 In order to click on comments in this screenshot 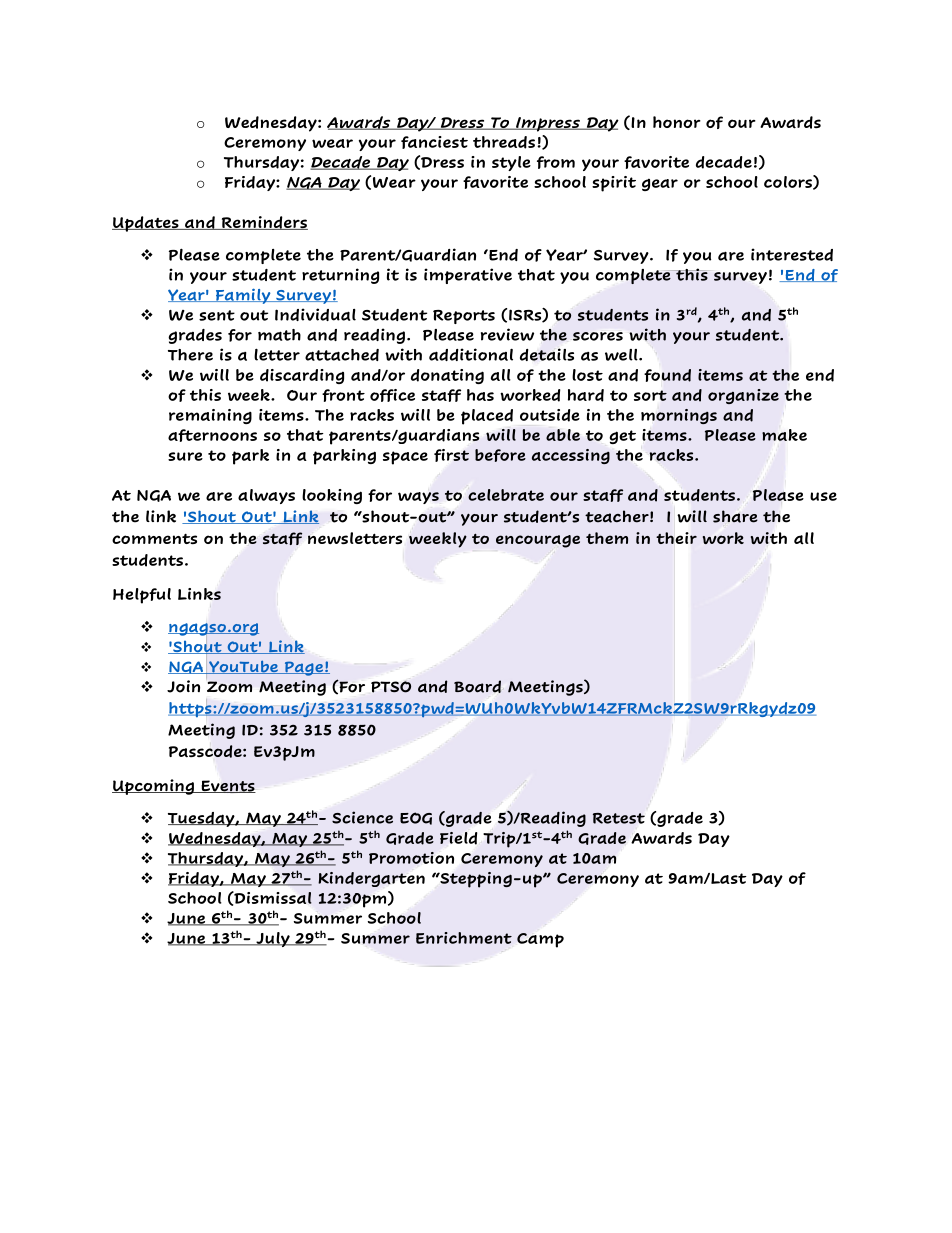, I will do `click(154, 539)`.
